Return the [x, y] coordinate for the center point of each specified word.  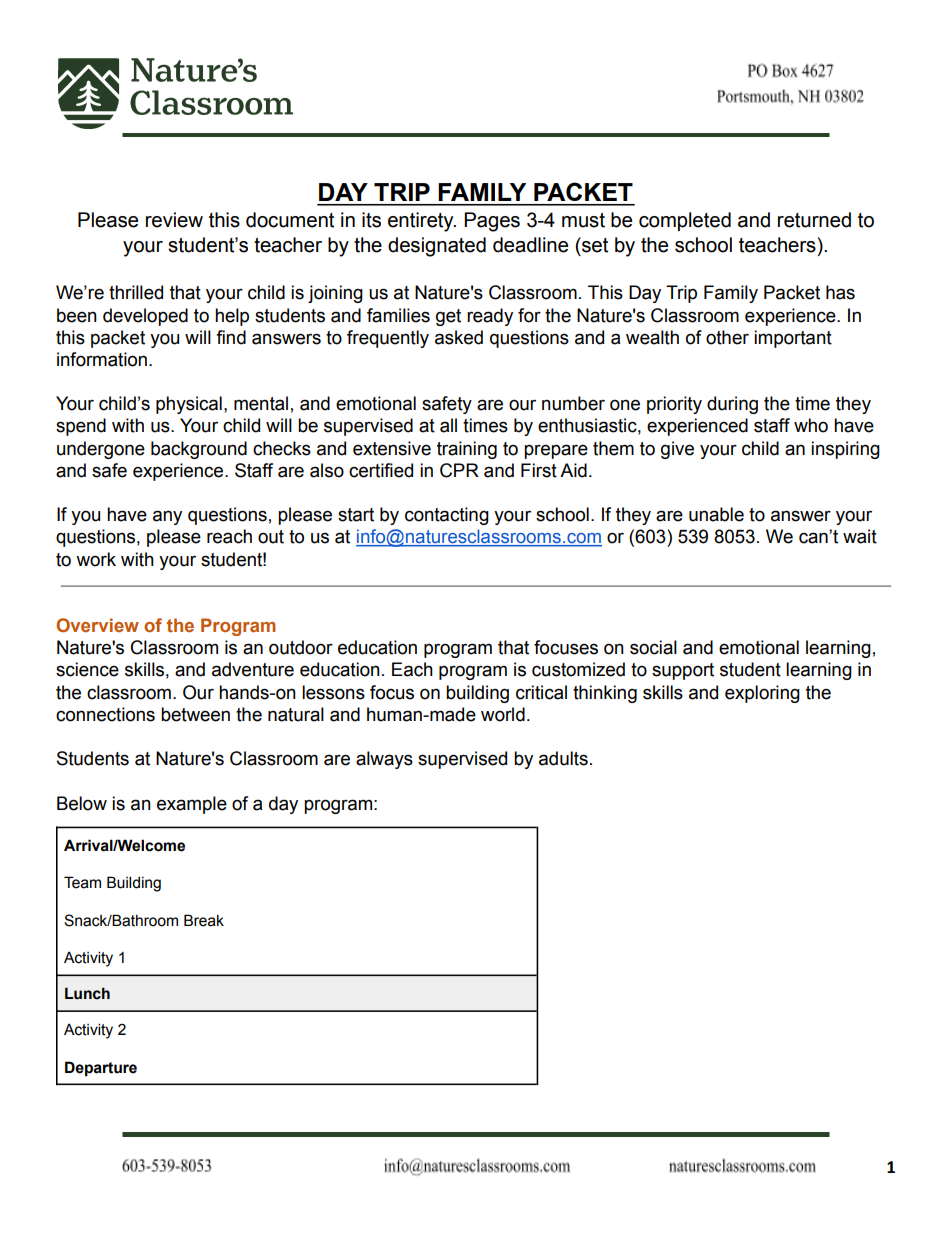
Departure [101, 1068]
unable [716, 514]
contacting [447, 516]
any [167, 517]
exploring [762, 694]
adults [563, 758]
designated [437, 247]
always [384, 760]
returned [814, 220]
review [174, 220]
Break [204, 920]
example [192, 805]
